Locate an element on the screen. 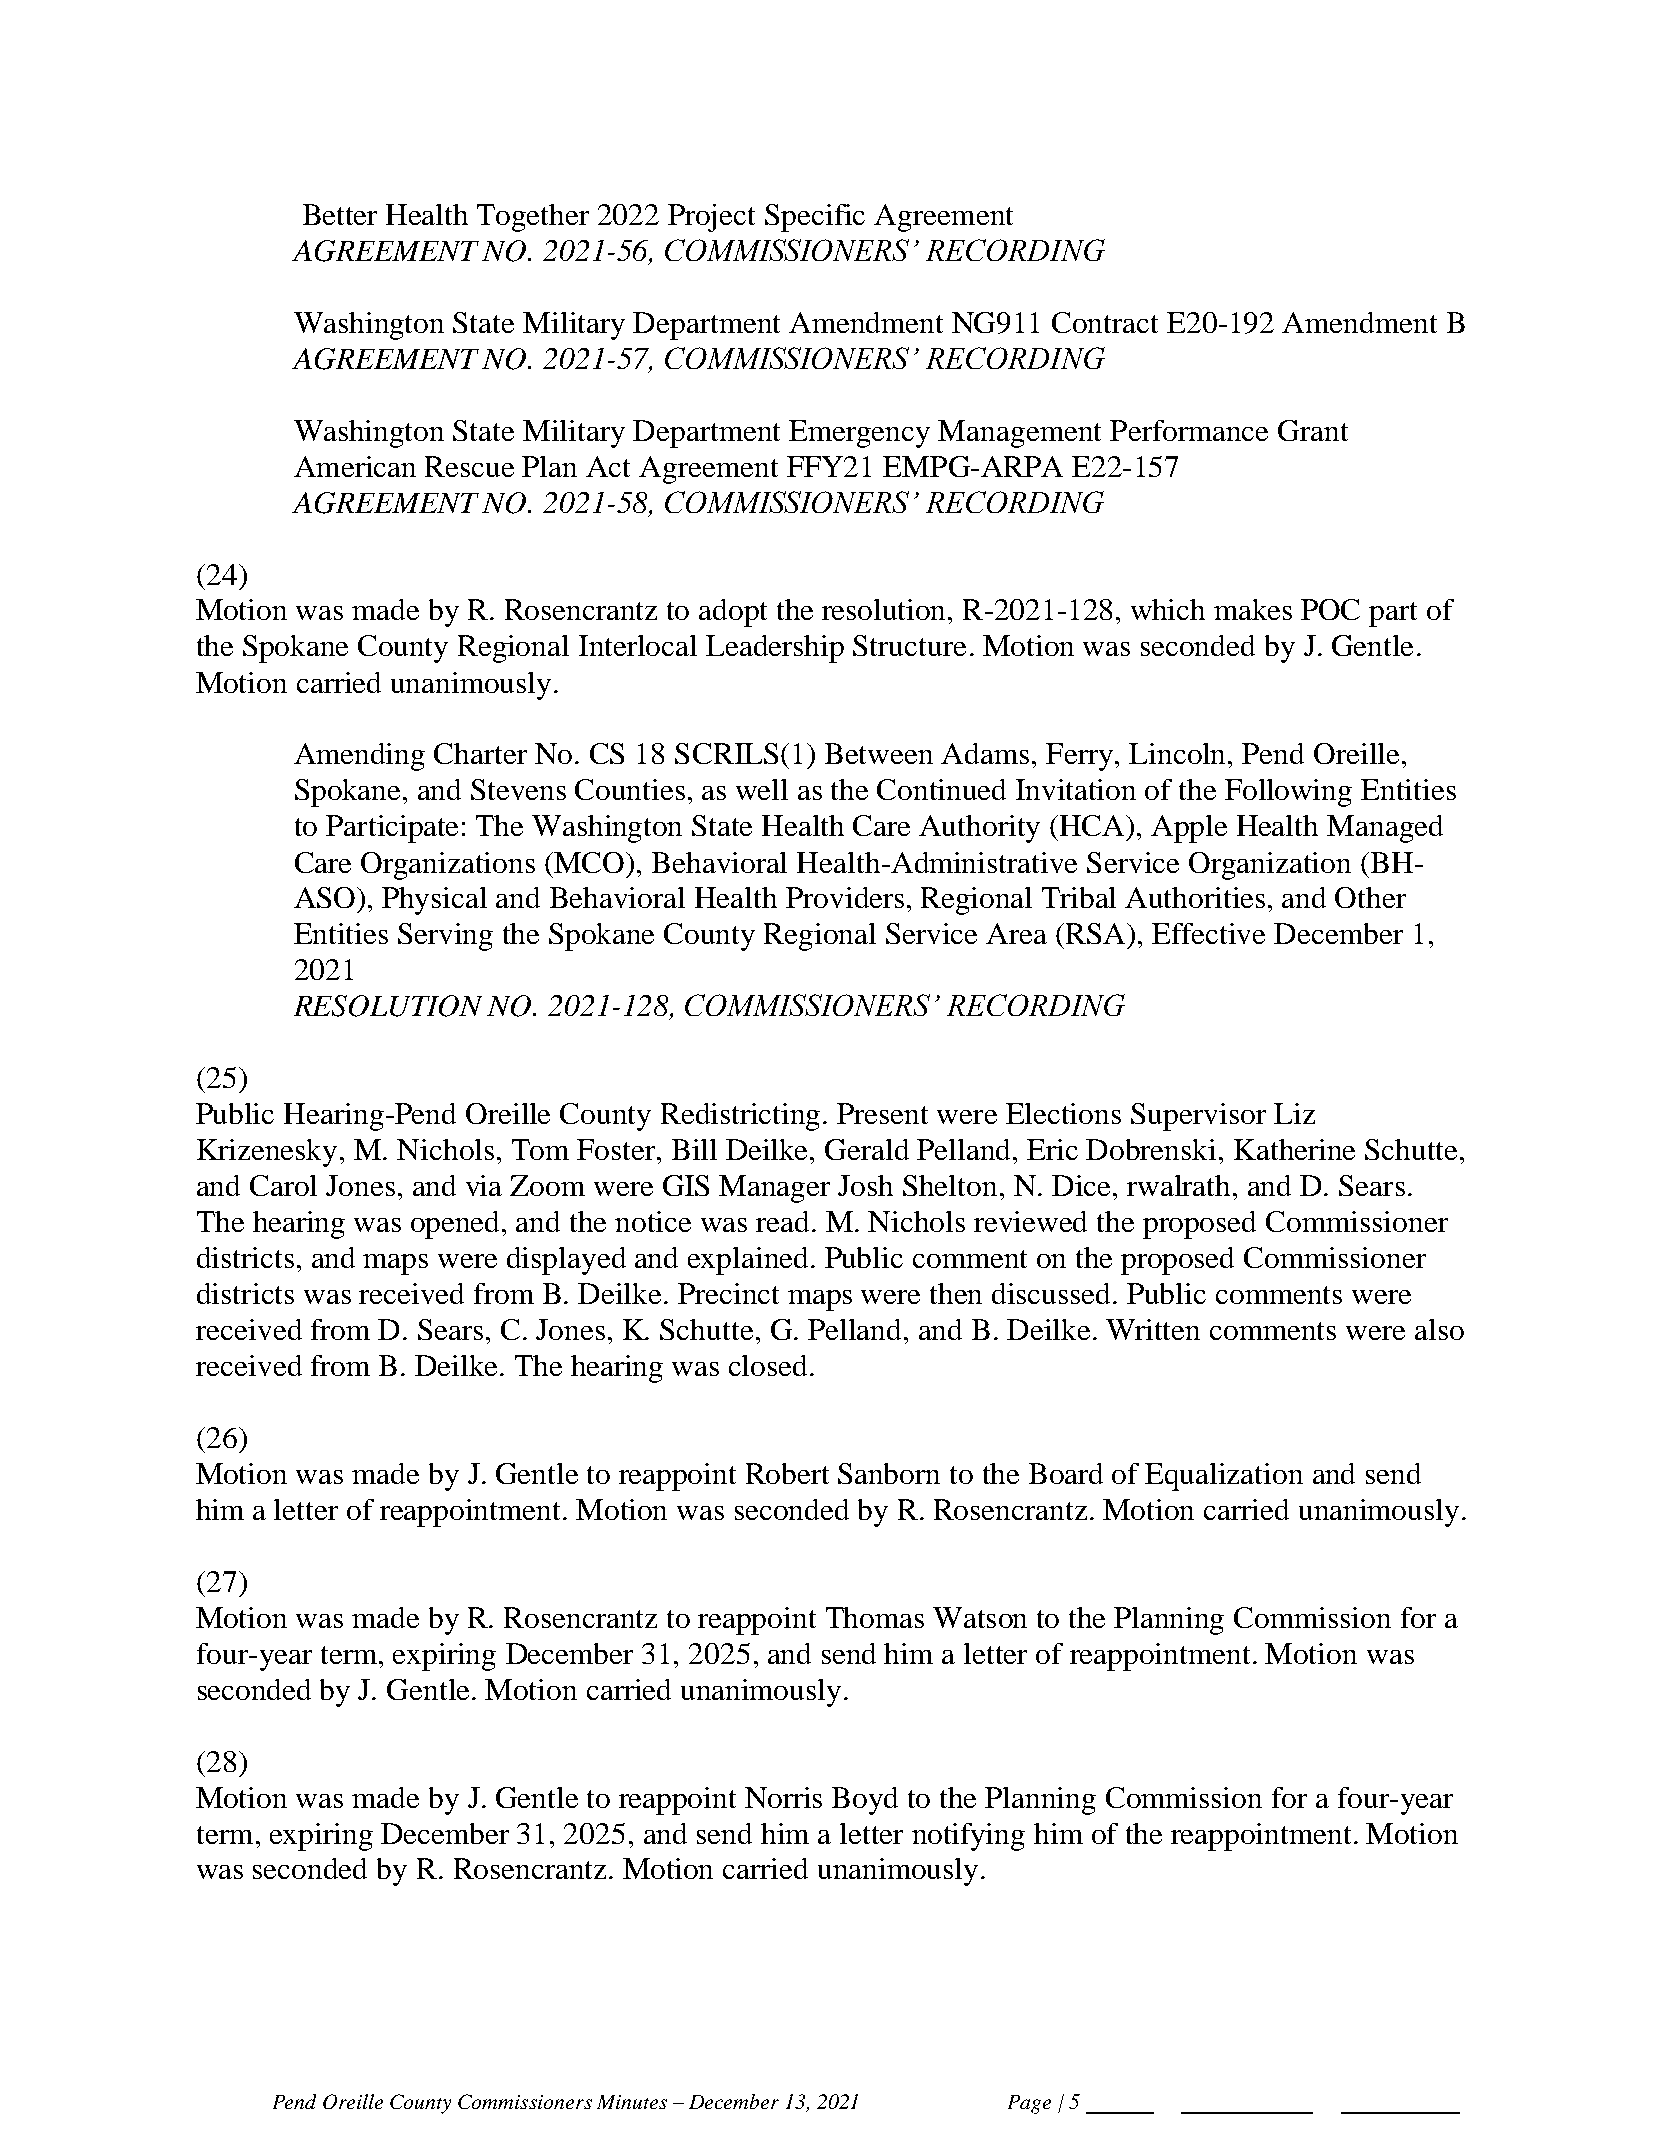  Better is located at coordinates (340, 214).
